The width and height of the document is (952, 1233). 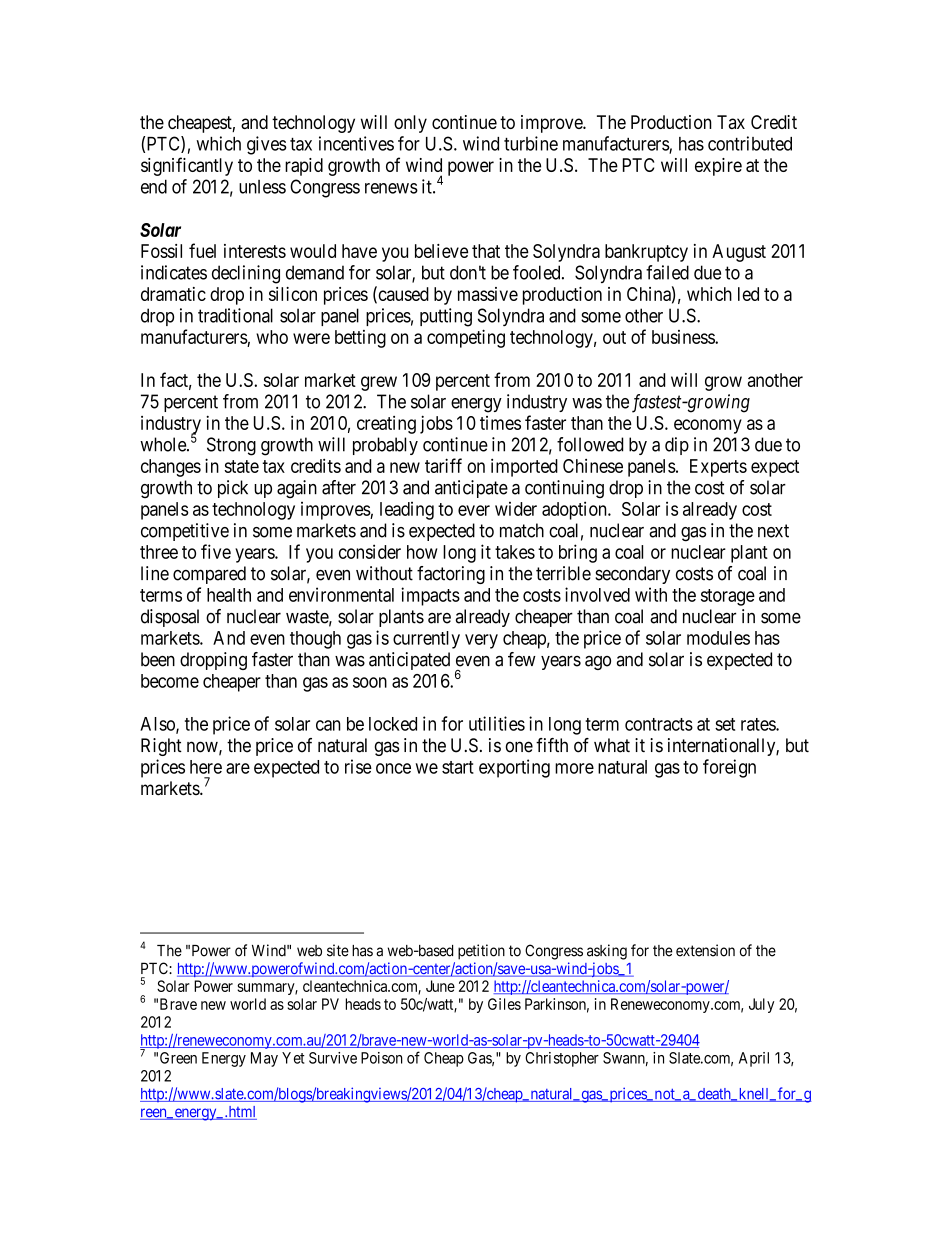 I want to click on competing, so click(x=466, y=338).
